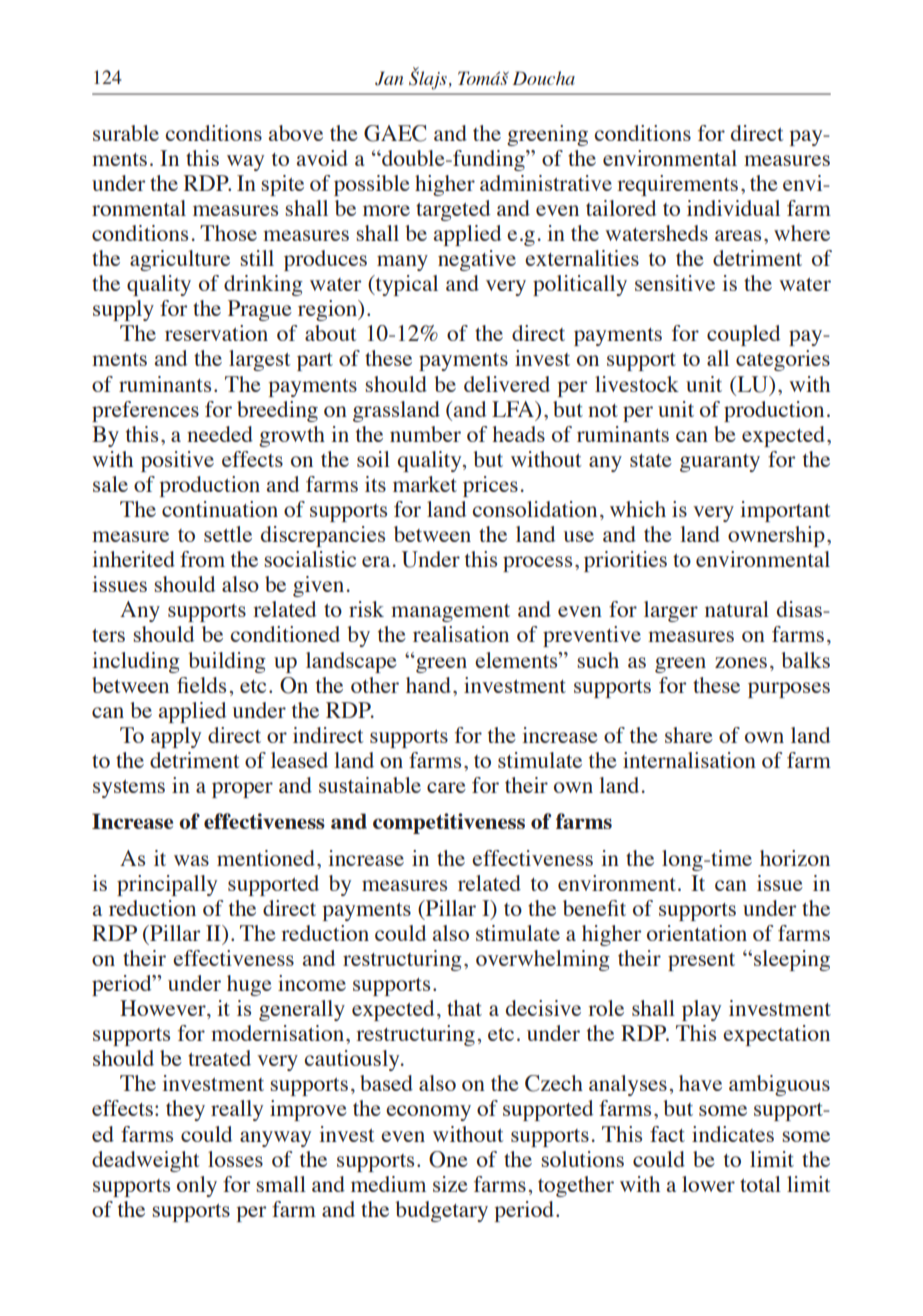 The height and width of the screenshot is (1316, 923). I want to click on building, so click(227, 662).
